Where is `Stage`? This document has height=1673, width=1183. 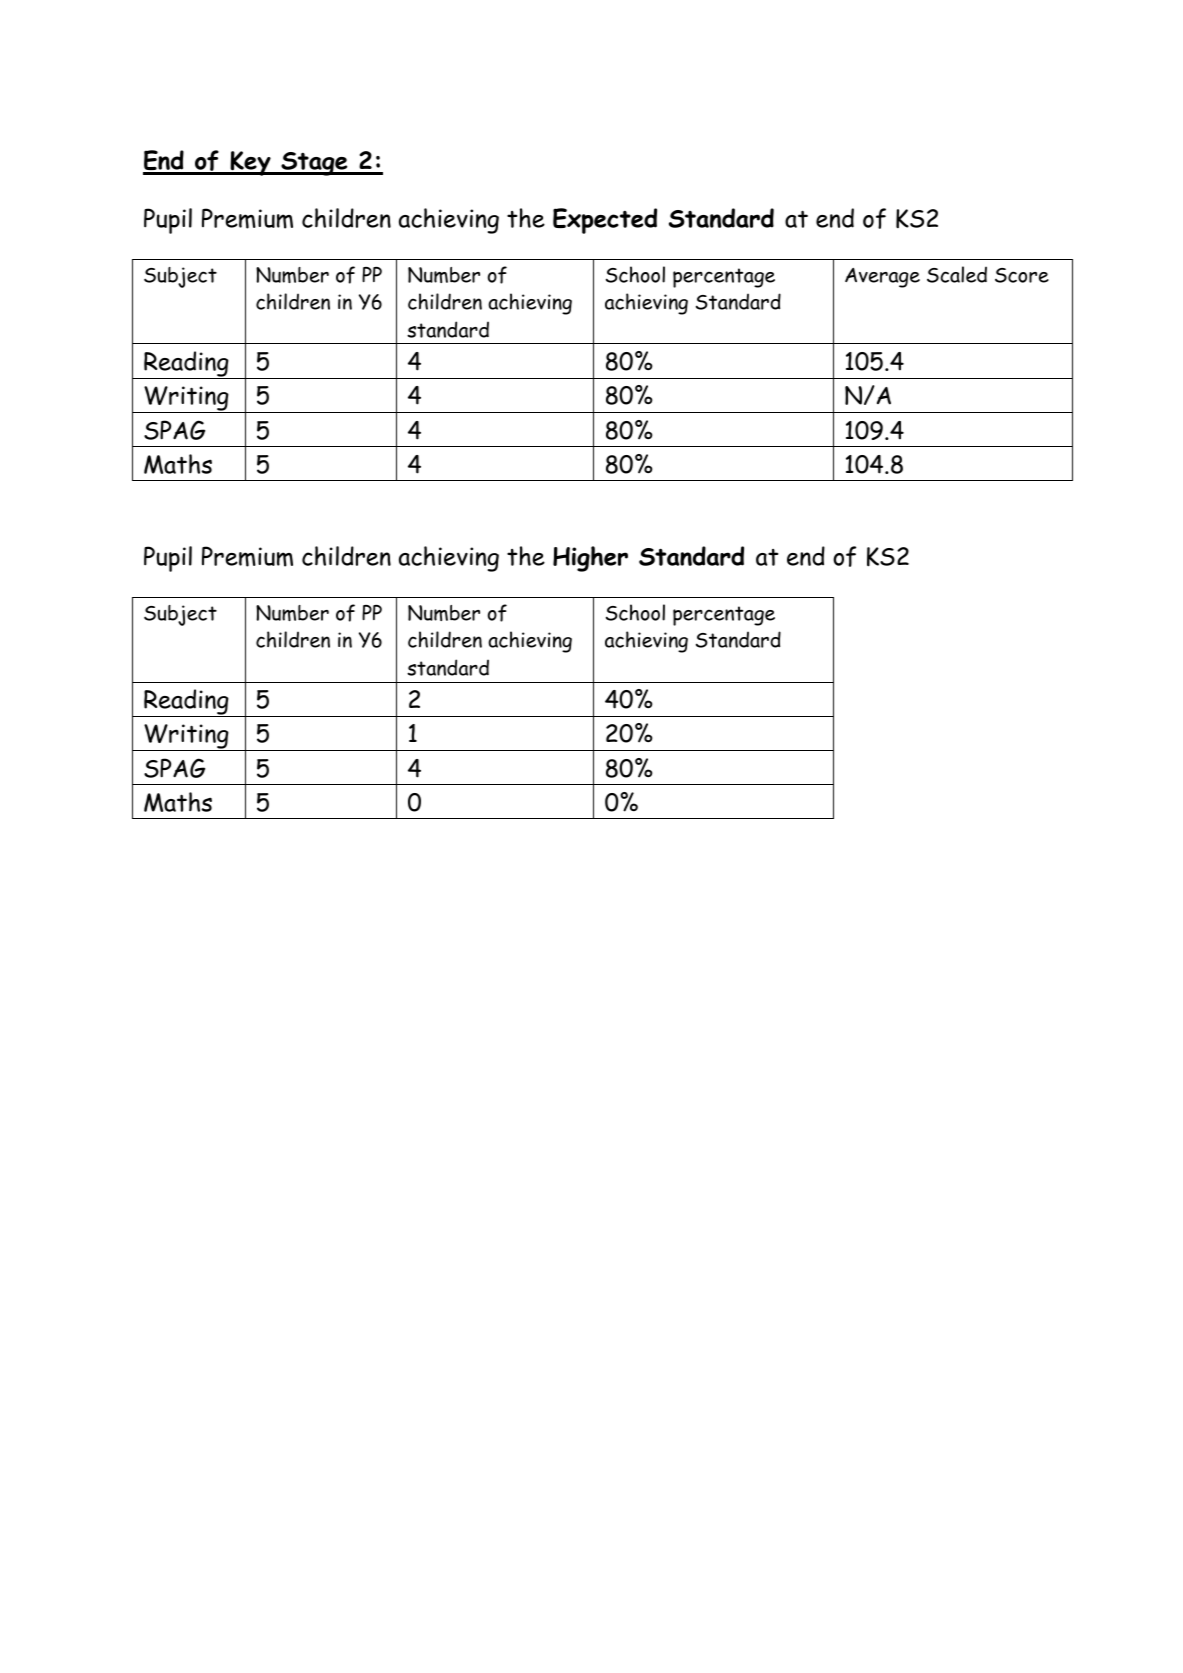
Stage is located at coordinates (314, 164).
